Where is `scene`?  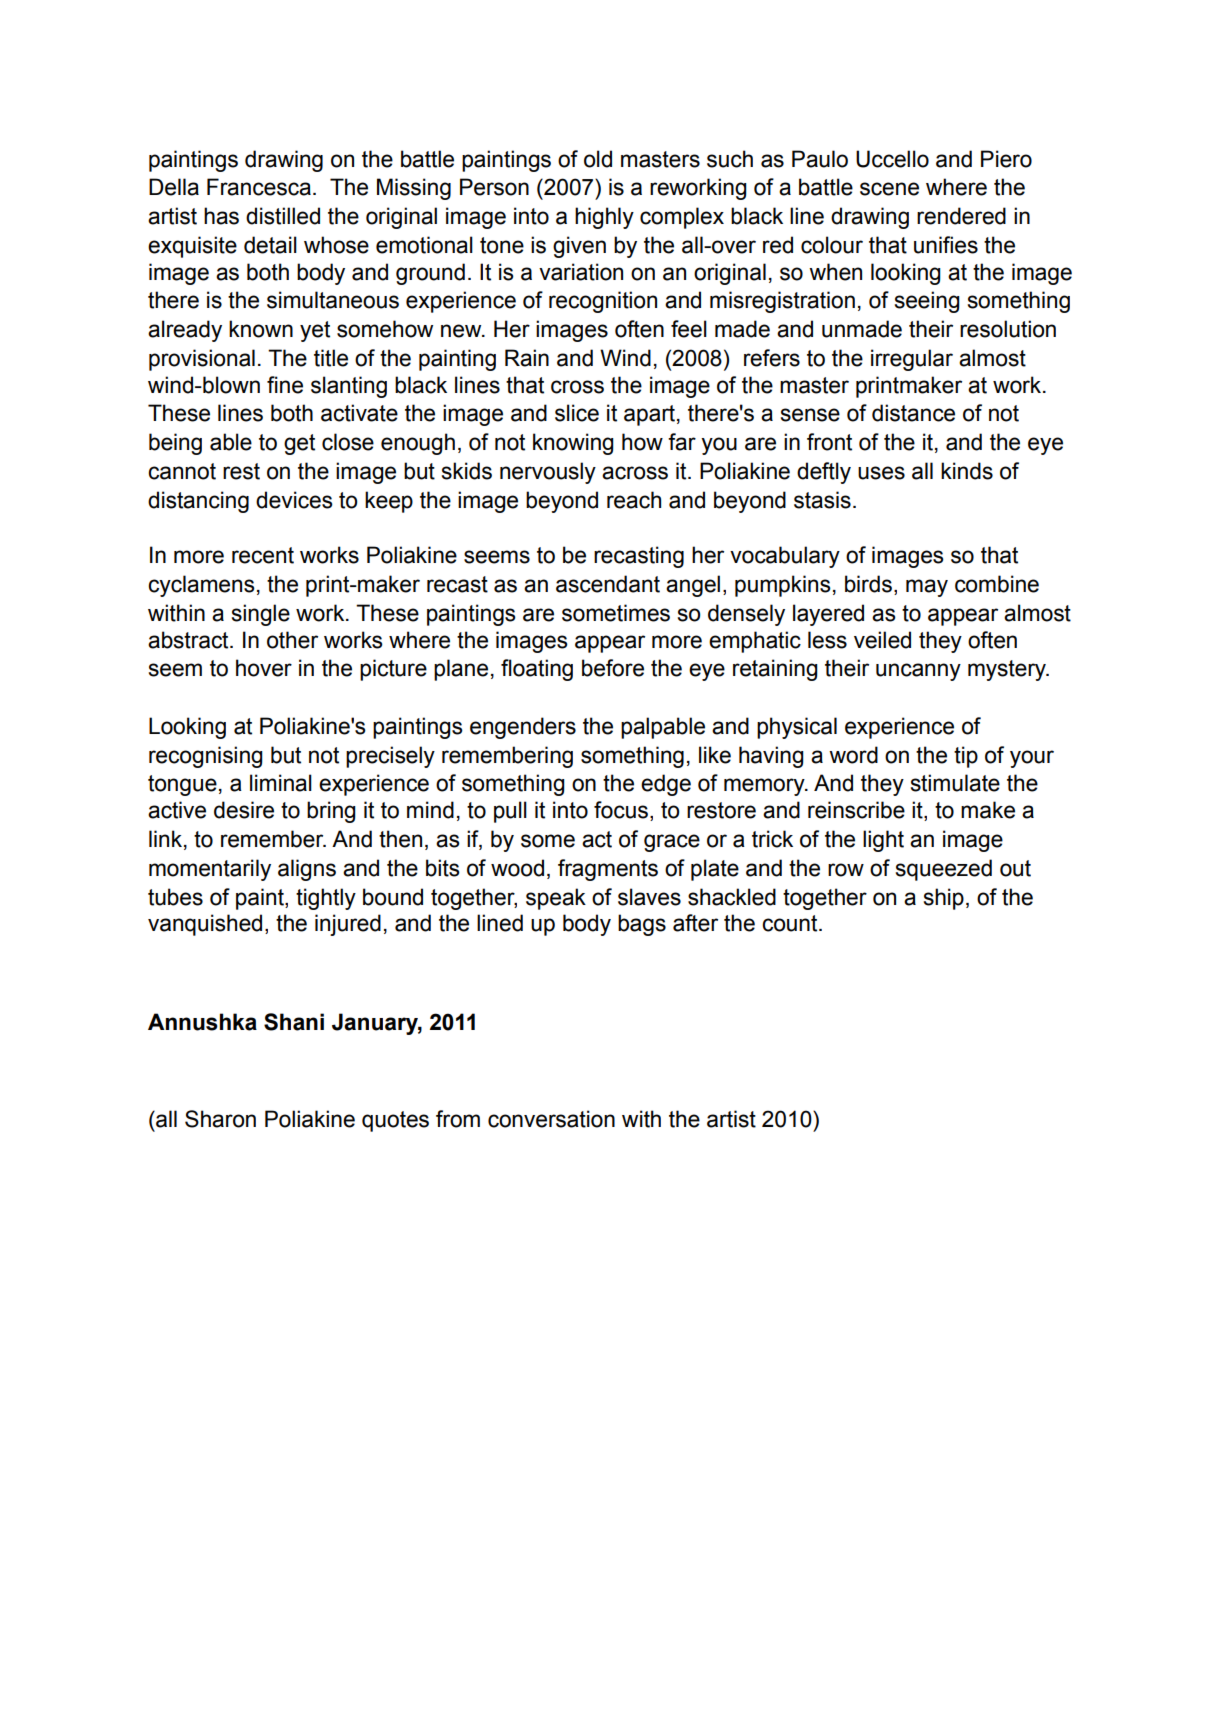 scene is located at coordinates (889, 189).
